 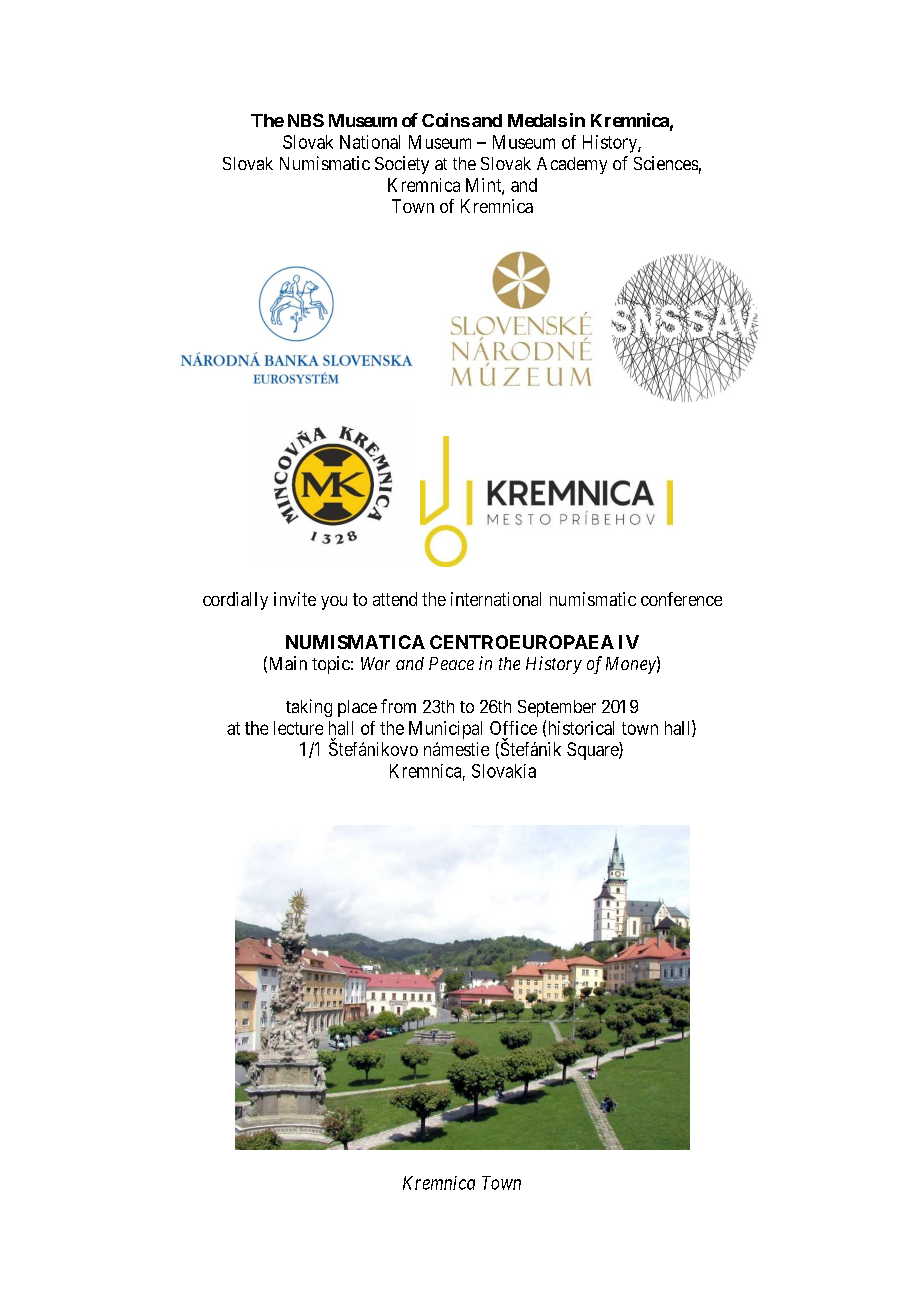 I want to click on conference, so click(x=681, y=599).
